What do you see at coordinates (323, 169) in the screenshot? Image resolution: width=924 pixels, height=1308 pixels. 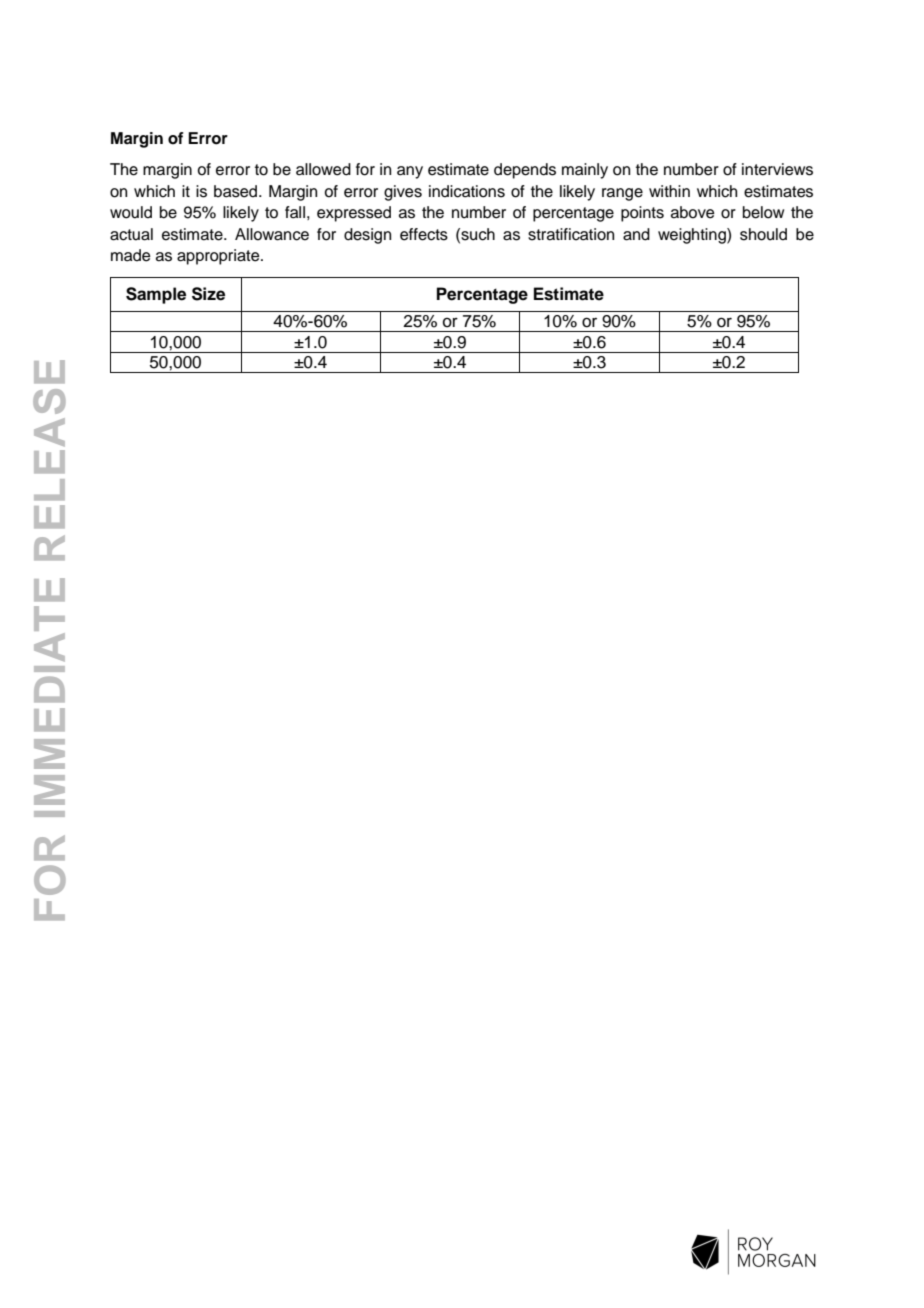 I see `allowed` at bounding box center [323, 169].
